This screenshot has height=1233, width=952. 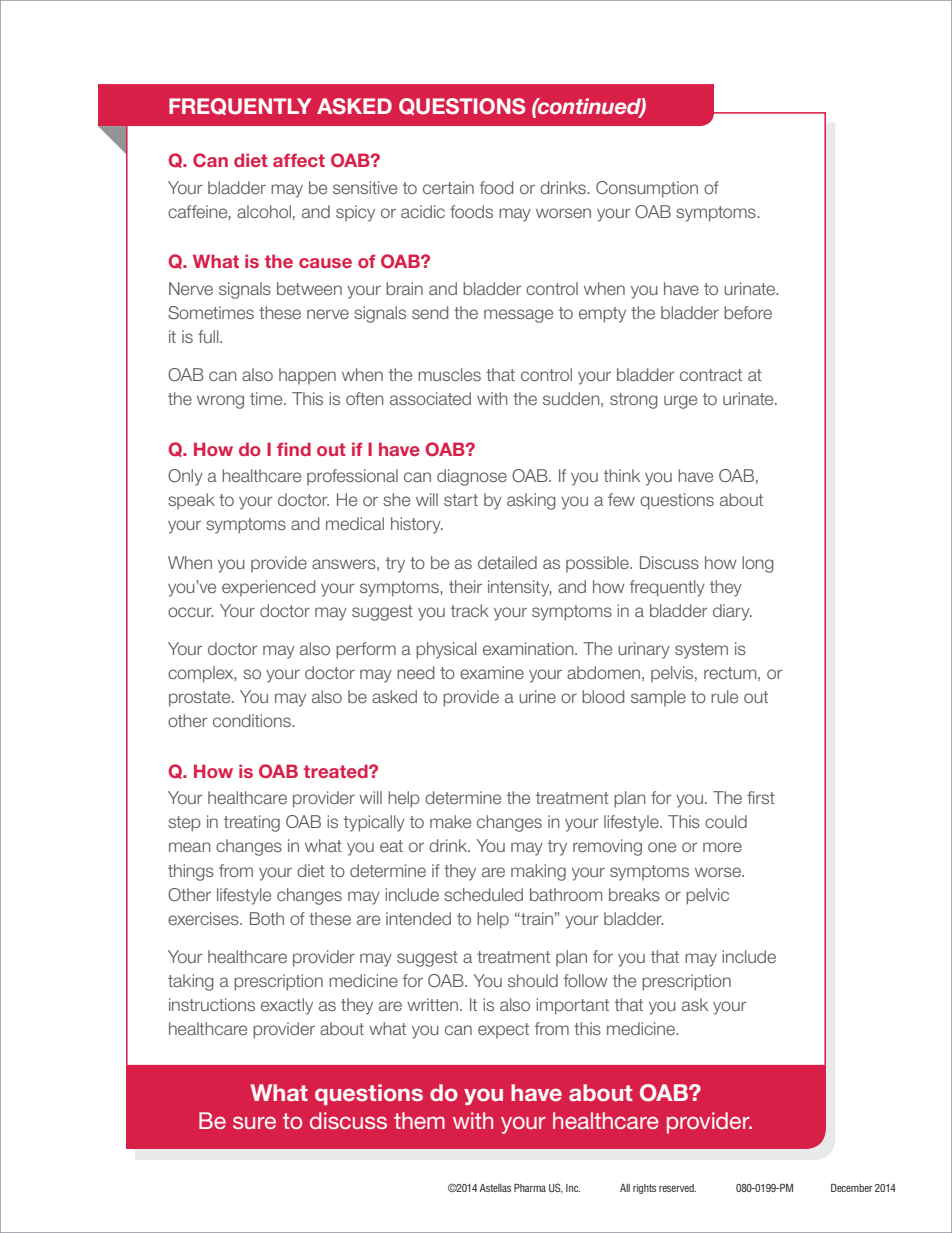 What do you see at coordinates (448, 187) in the screenshot?
I see `certain` at bounding box center [448, 187].
